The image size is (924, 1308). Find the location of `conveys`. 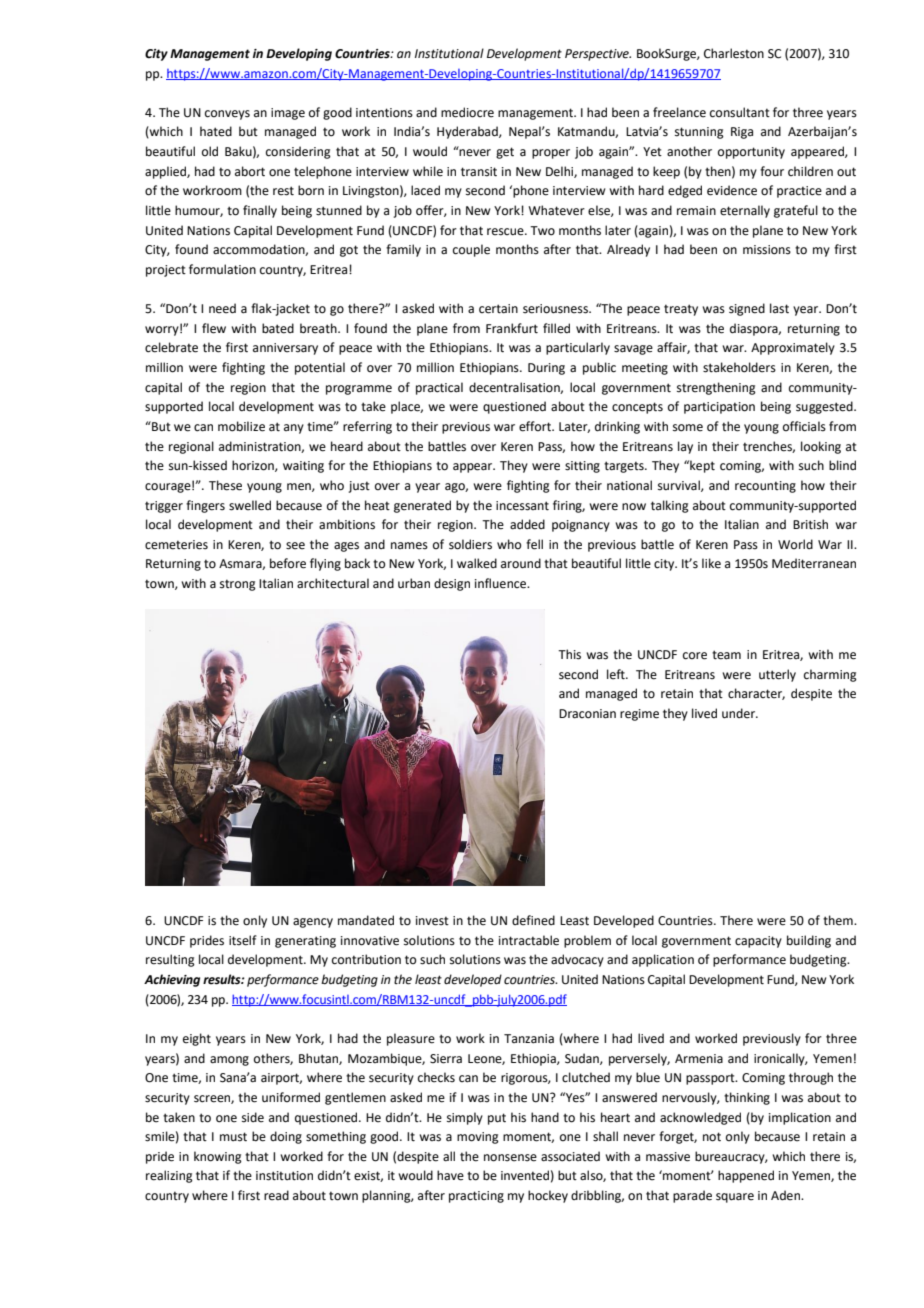

conveys is located at coordinates (227, 115).
